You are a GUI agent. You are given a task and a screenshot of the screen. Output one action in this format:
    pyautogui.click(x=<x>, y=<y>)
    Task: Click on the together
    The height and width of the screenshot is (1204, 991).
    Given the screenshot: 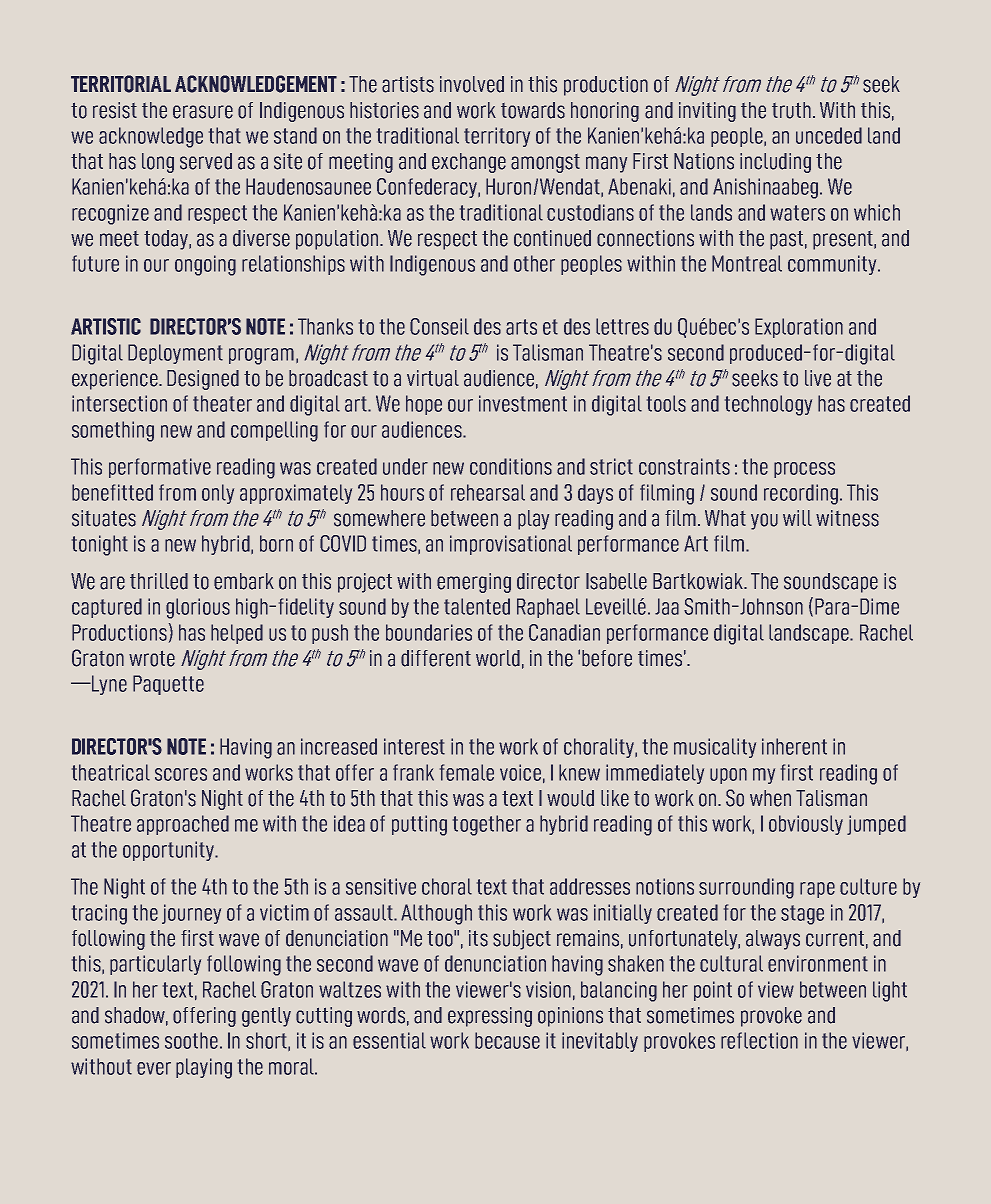 What is the action you would take?
    pyautogui.click(x=487, y=825)
